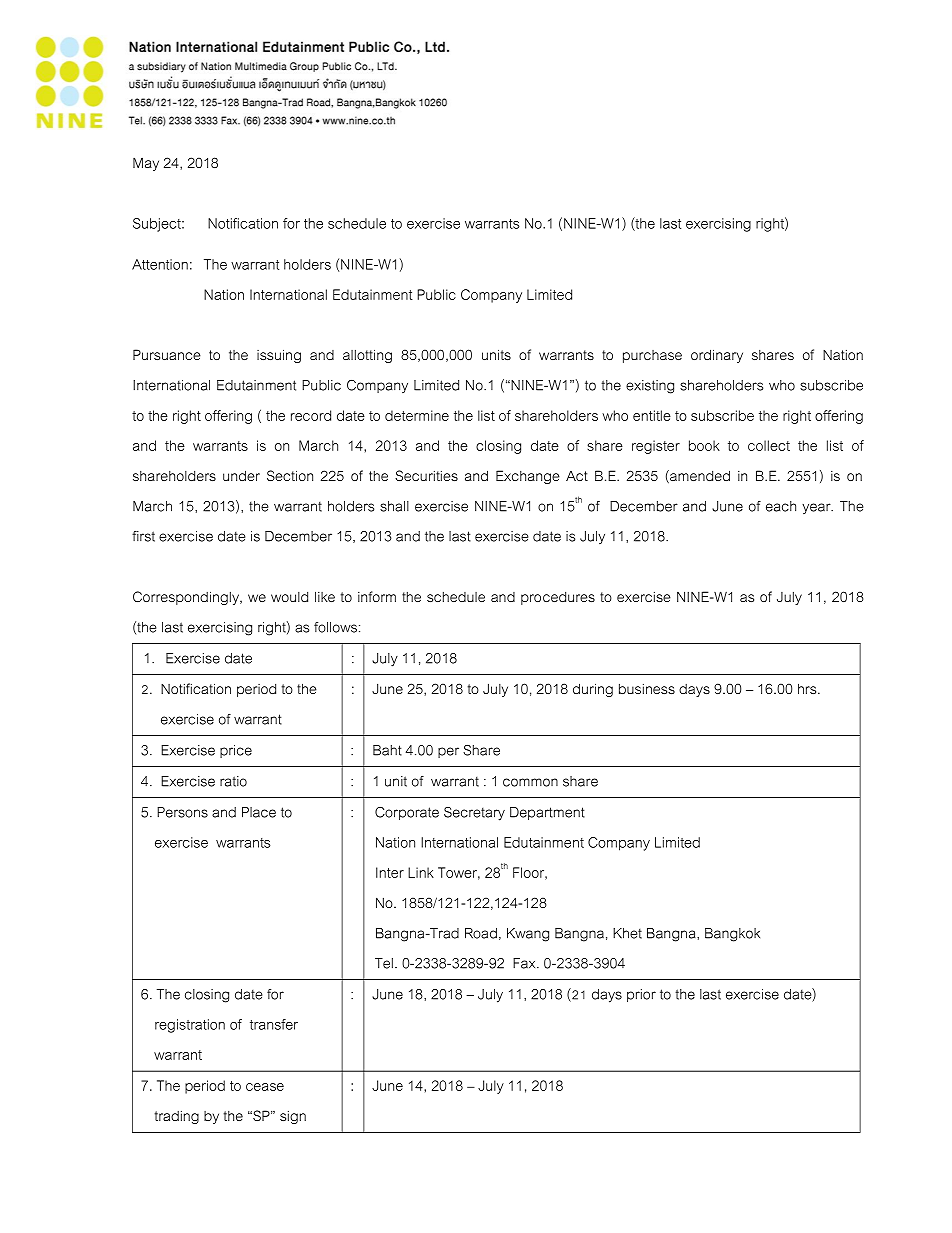 The image size is (952, 1233). What do you see at coordinates (160, 264) in the screenshot?
I see `Attention` at bounding box center [160, 264].
